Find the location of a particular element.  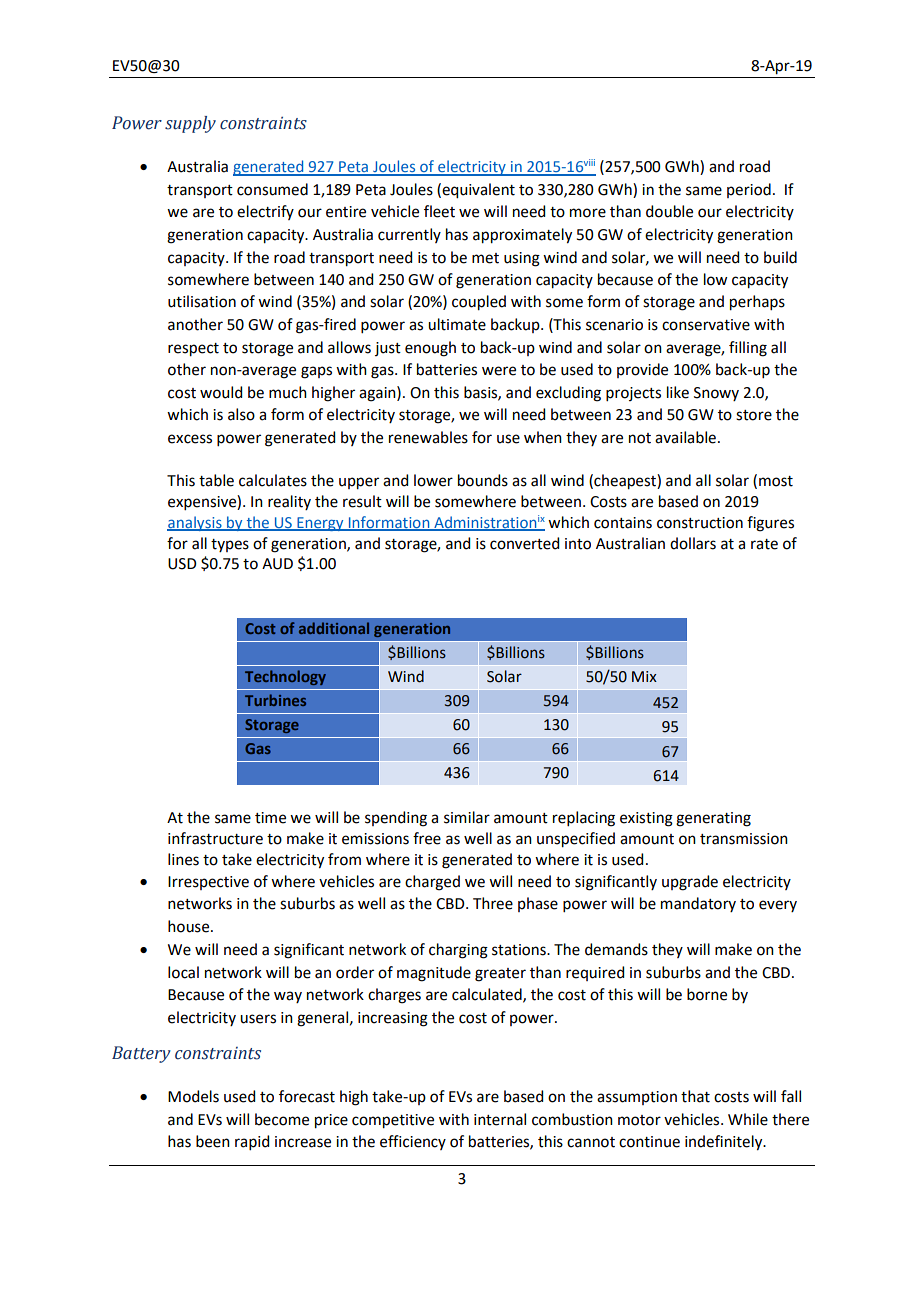

Three is located at coordinates (493, 903).
